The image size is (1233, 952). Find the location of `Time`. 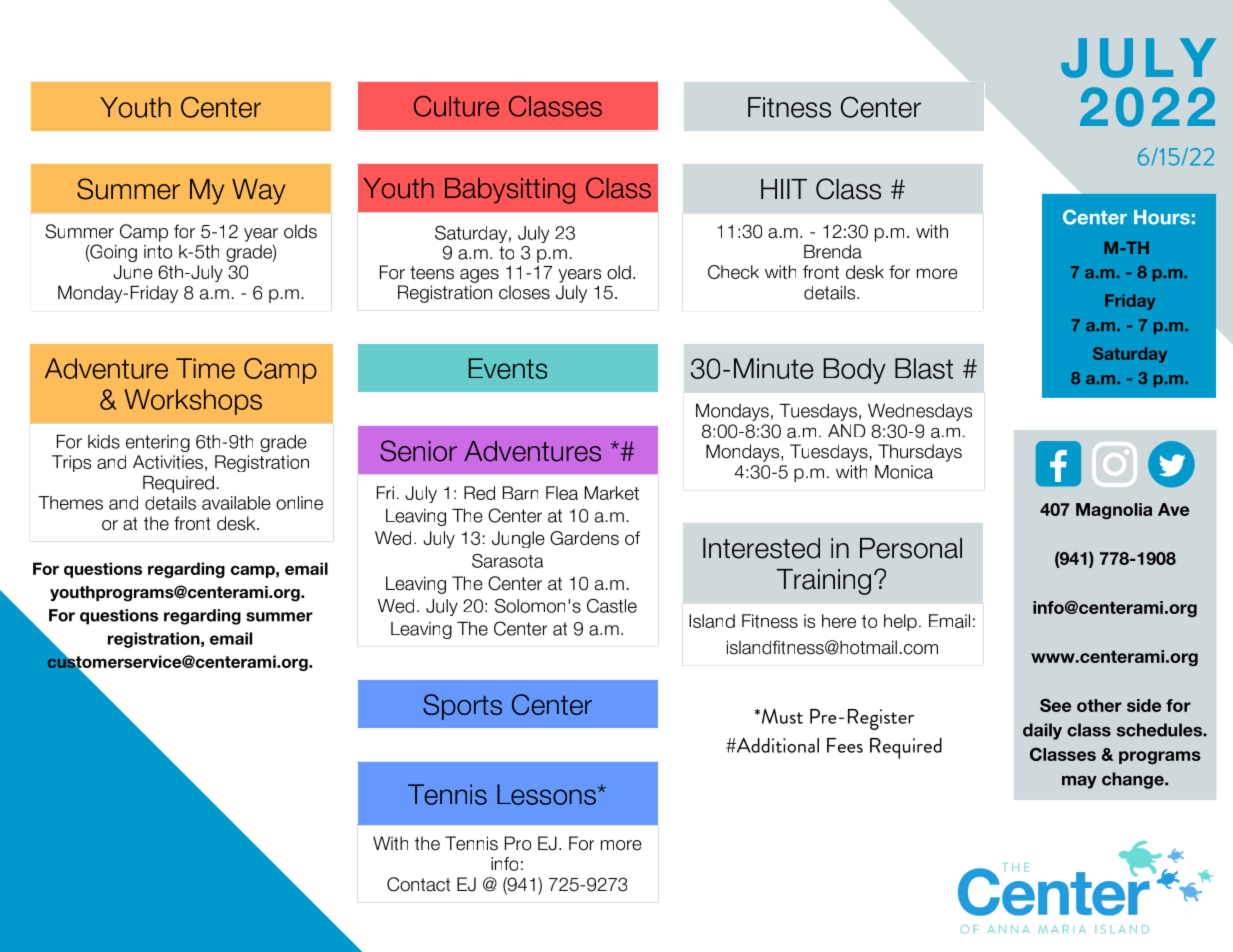

Time is located at coordinates (205, 368).
